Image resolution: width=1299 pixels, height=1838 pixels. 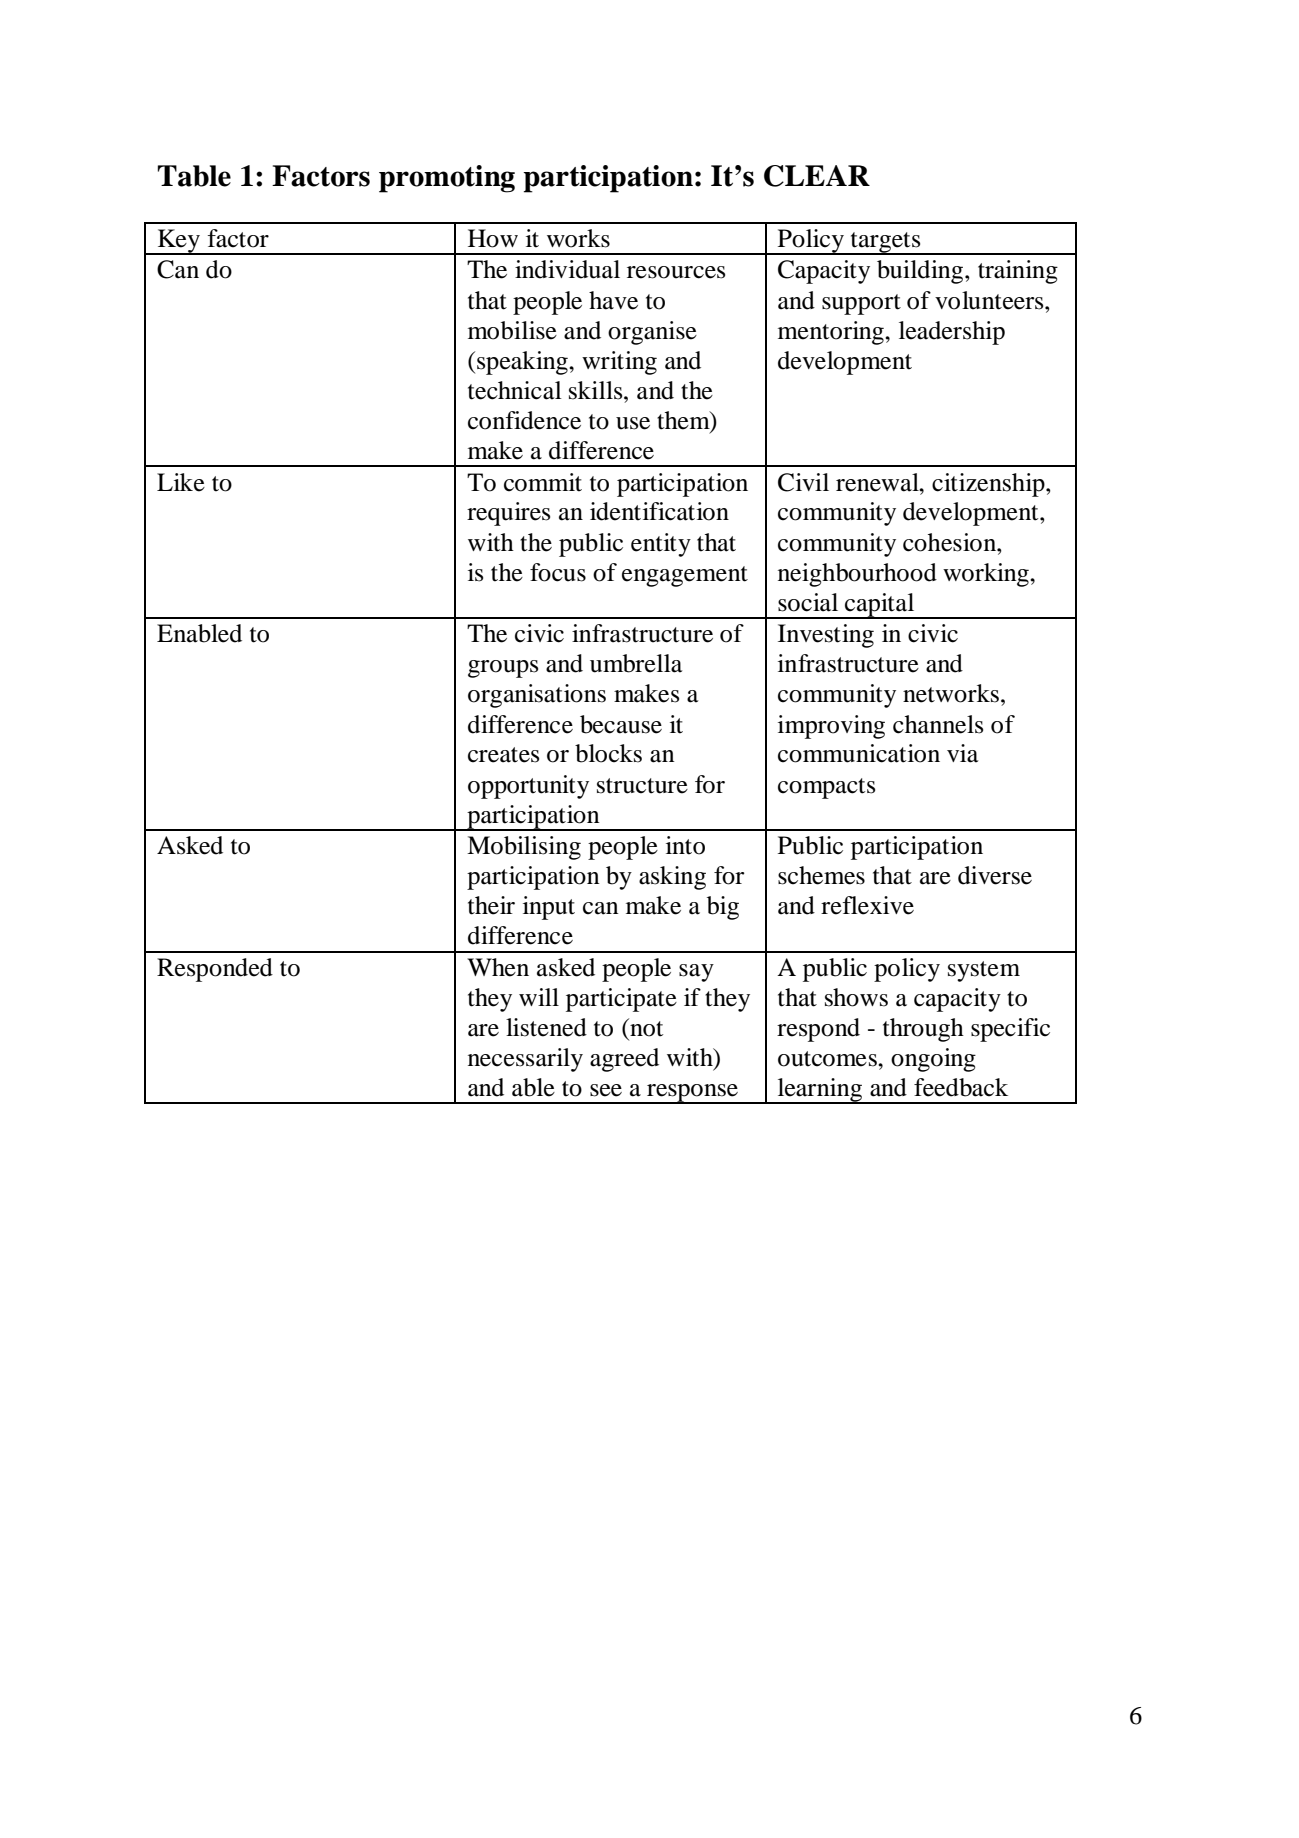 What do you see at coordinates (878, 482) in the screenshot?
I see `renewal` at bounding box center [878, 482].
